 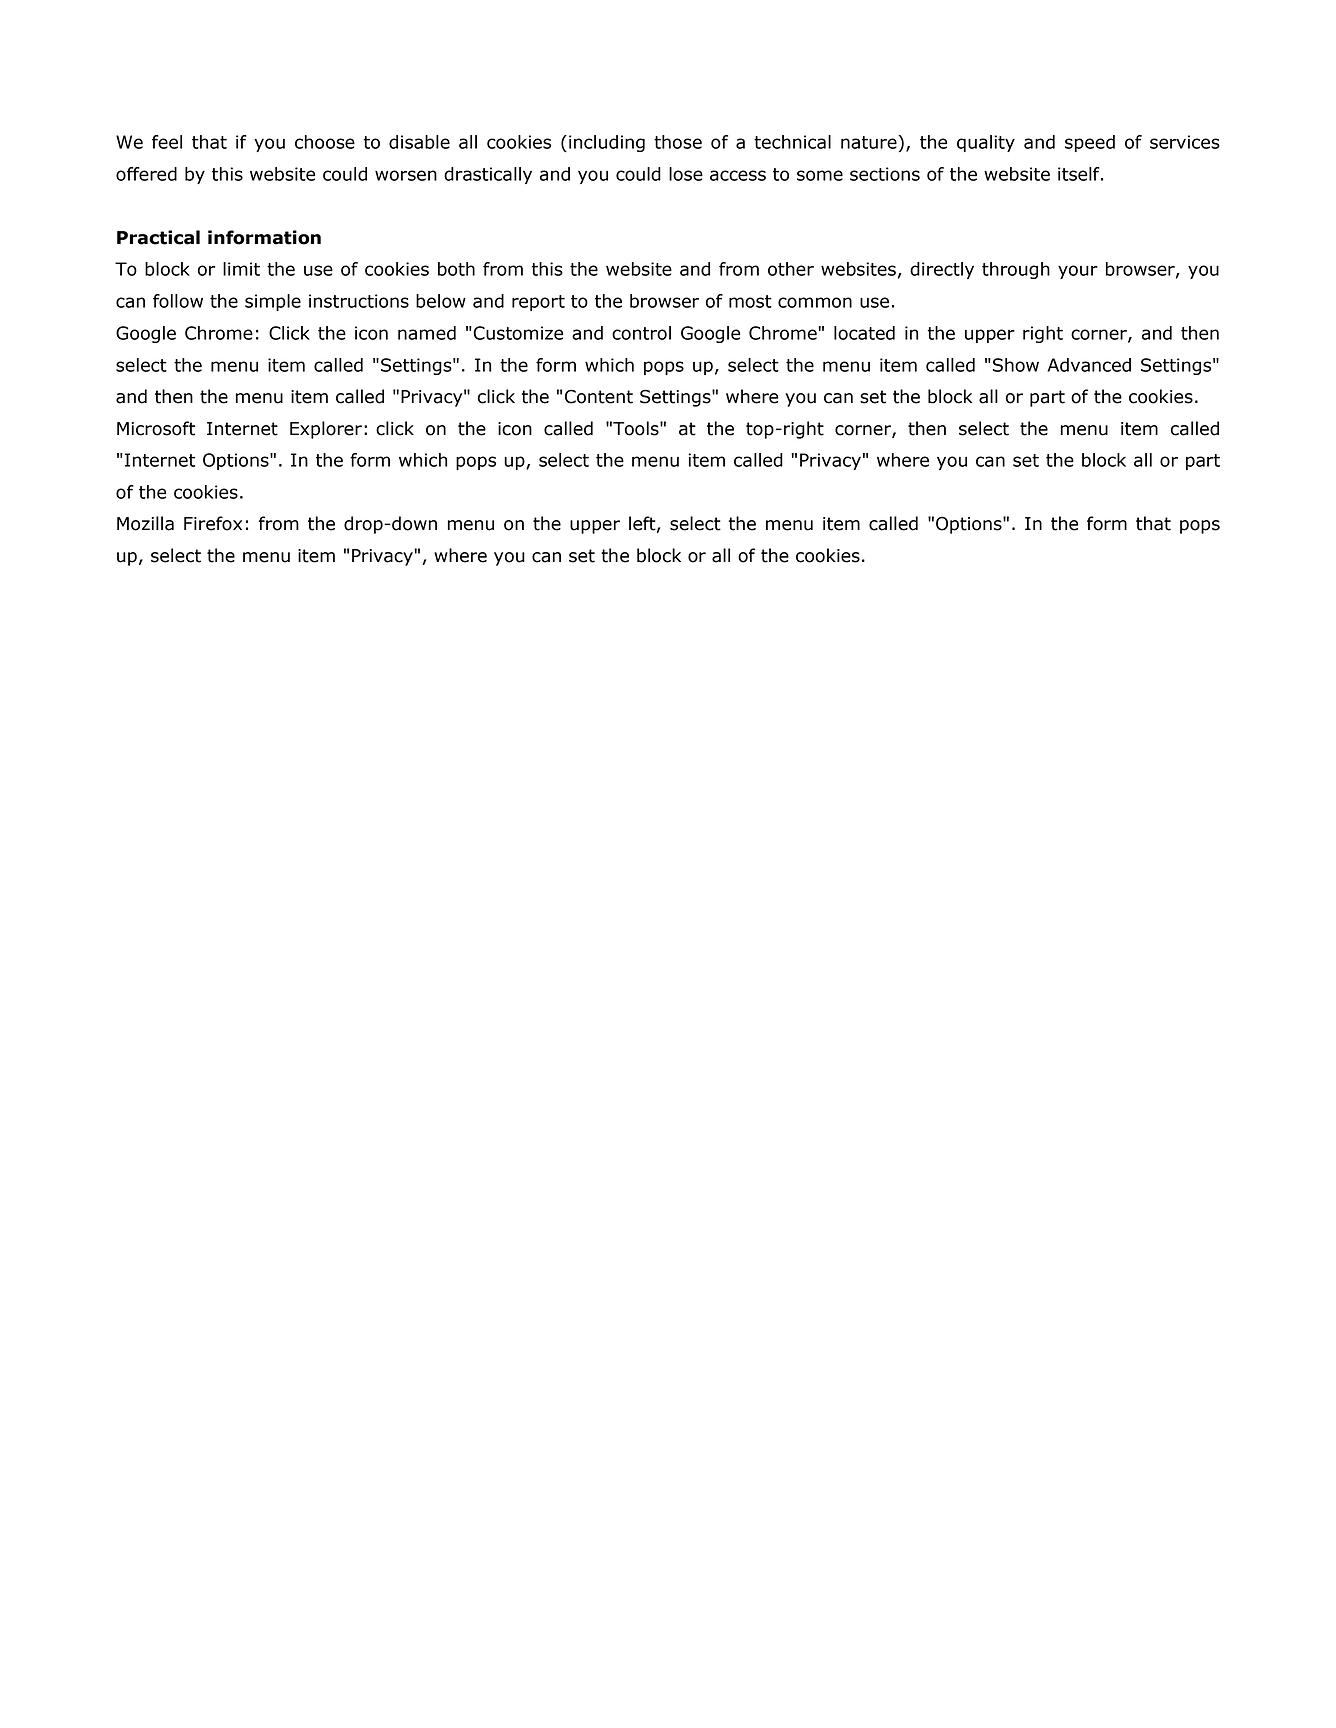 What do you see at coordinates (1089, 365) in the document?
I see `Advanced` at bounding box center [1089, 365].
